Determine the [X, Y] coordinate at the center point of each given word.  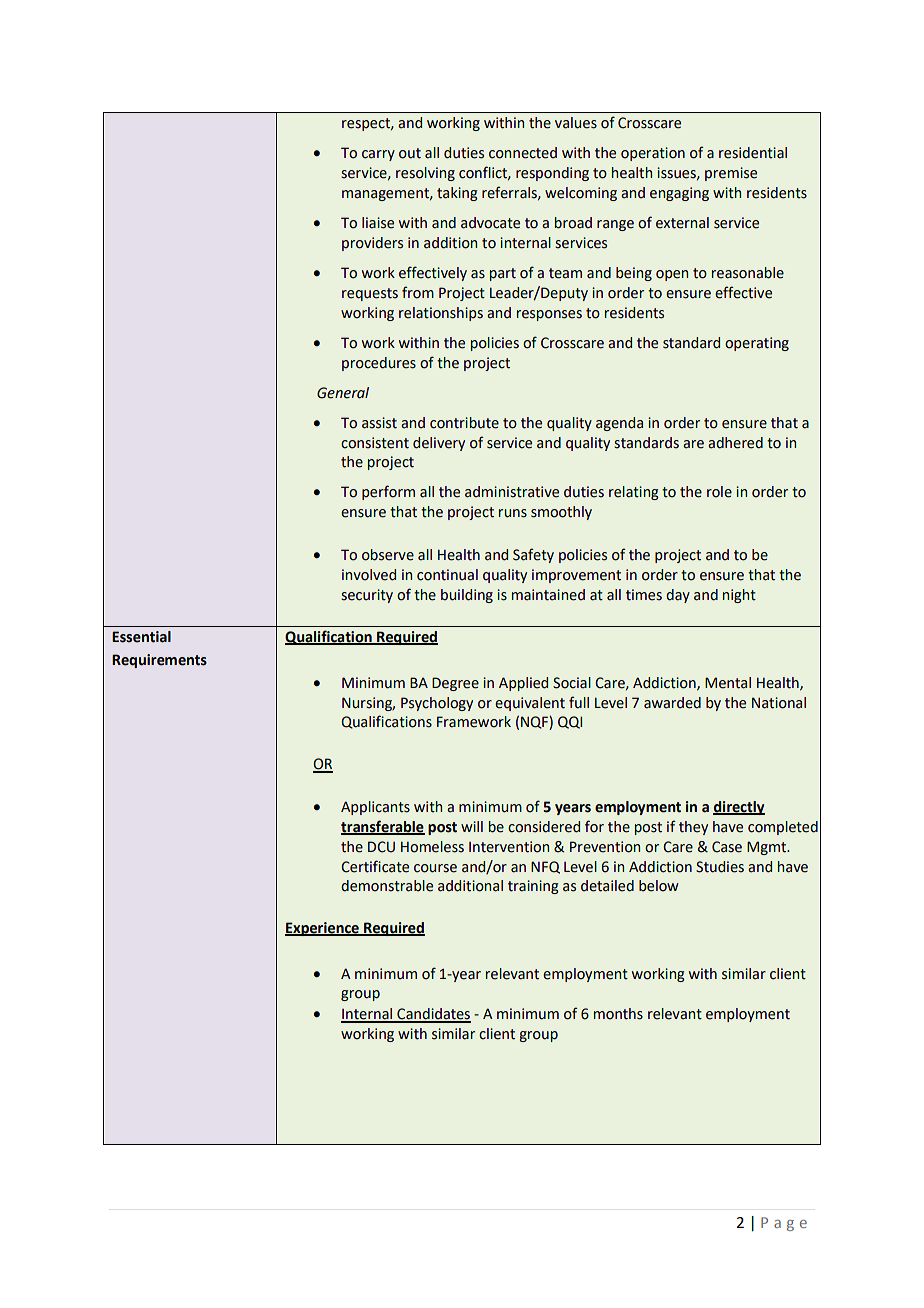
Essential [141, 637]
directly [739, 808]
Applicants [375, 808]
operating [757, 344]
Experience [323, 929]
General [343, 393]
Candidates [433, 1015]
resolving [425, 174]
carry [378, 155]
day [678, 596]
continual [447, 575]
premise [731, 174]
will [472, 826]
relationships [441, 314]
